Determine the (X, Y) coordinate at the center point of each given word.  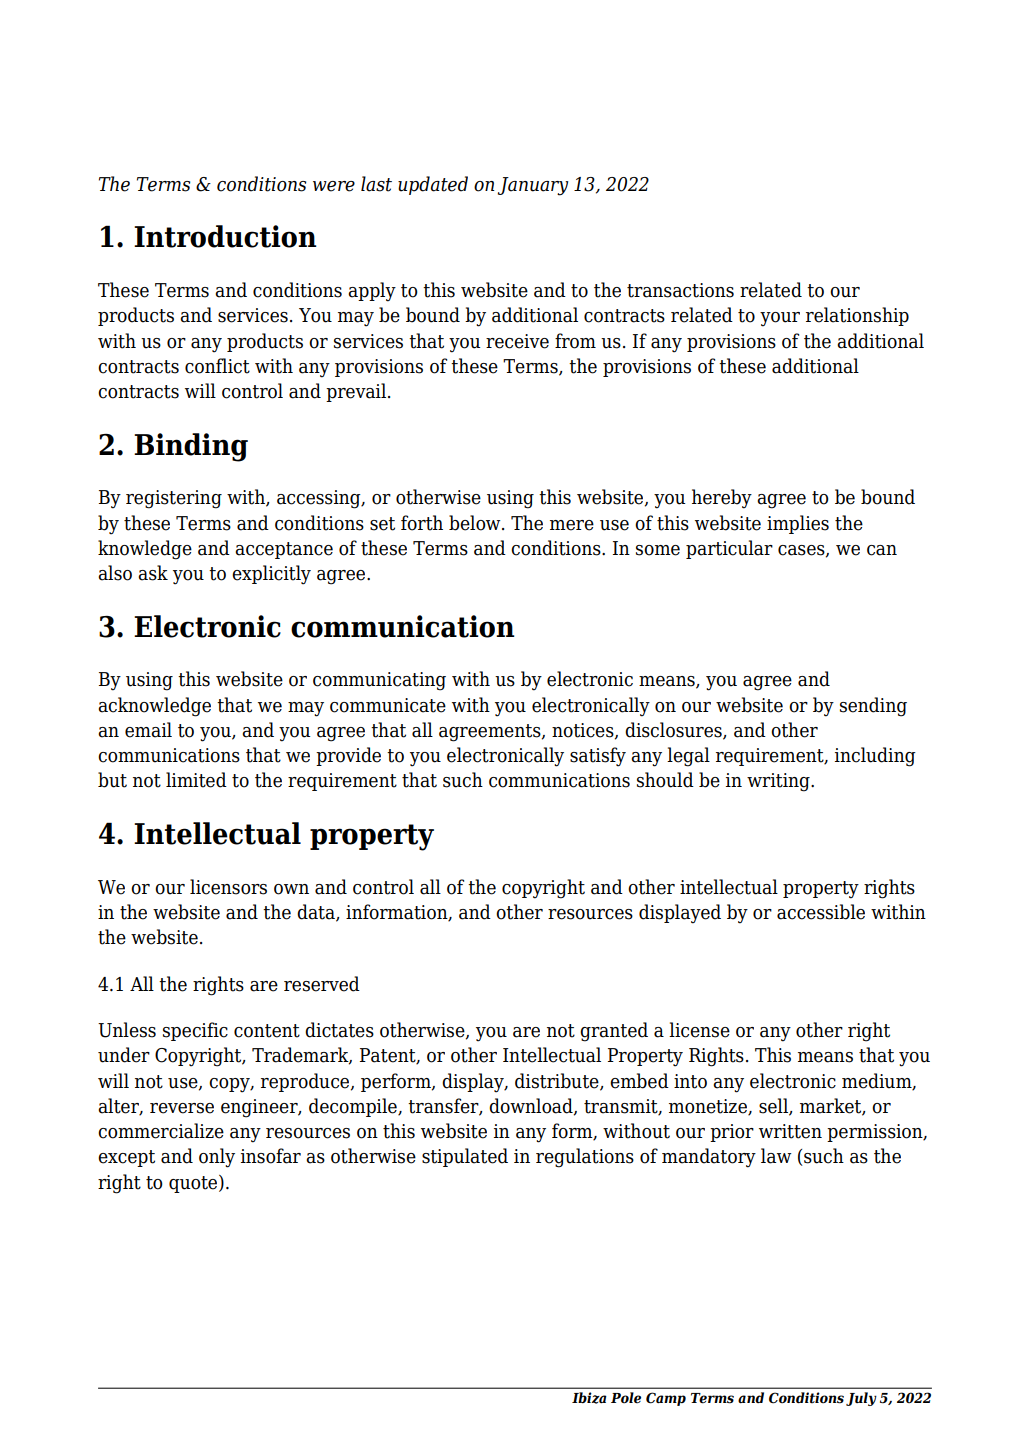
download (532, 1107)
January (533, 186)
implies (798, 524)
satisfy (598, 757)
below (476, 523)
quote (194, 1184)
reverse (182, 1108)
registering (174, 499)
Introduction (225, 236)
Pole (626, 1397)
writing (779, 782)
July (861, 1399)
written (790, 1131)
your (780, 319)
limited (196, 780)
